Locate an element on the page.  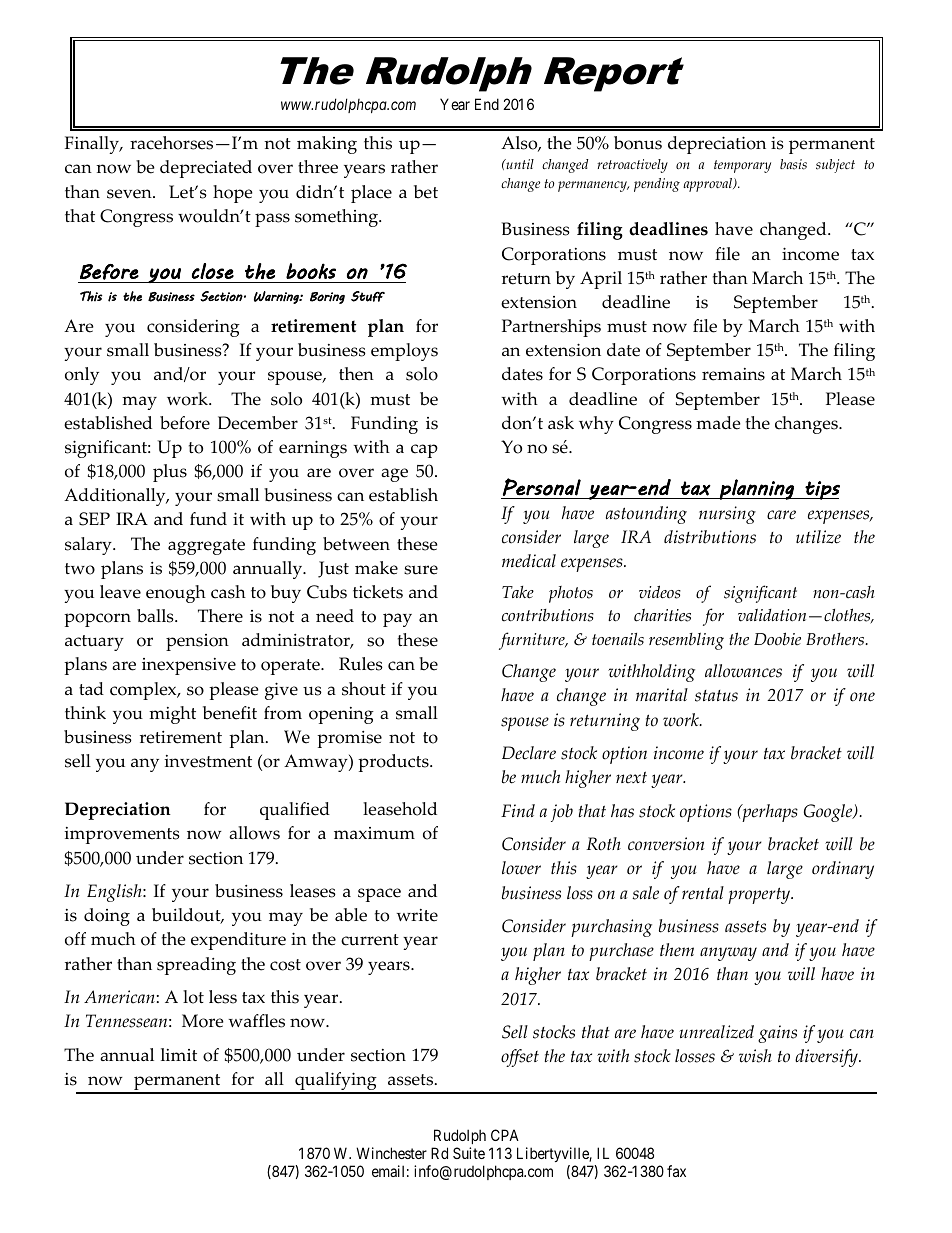
inexpensive is located at coordinates (189, 666).
